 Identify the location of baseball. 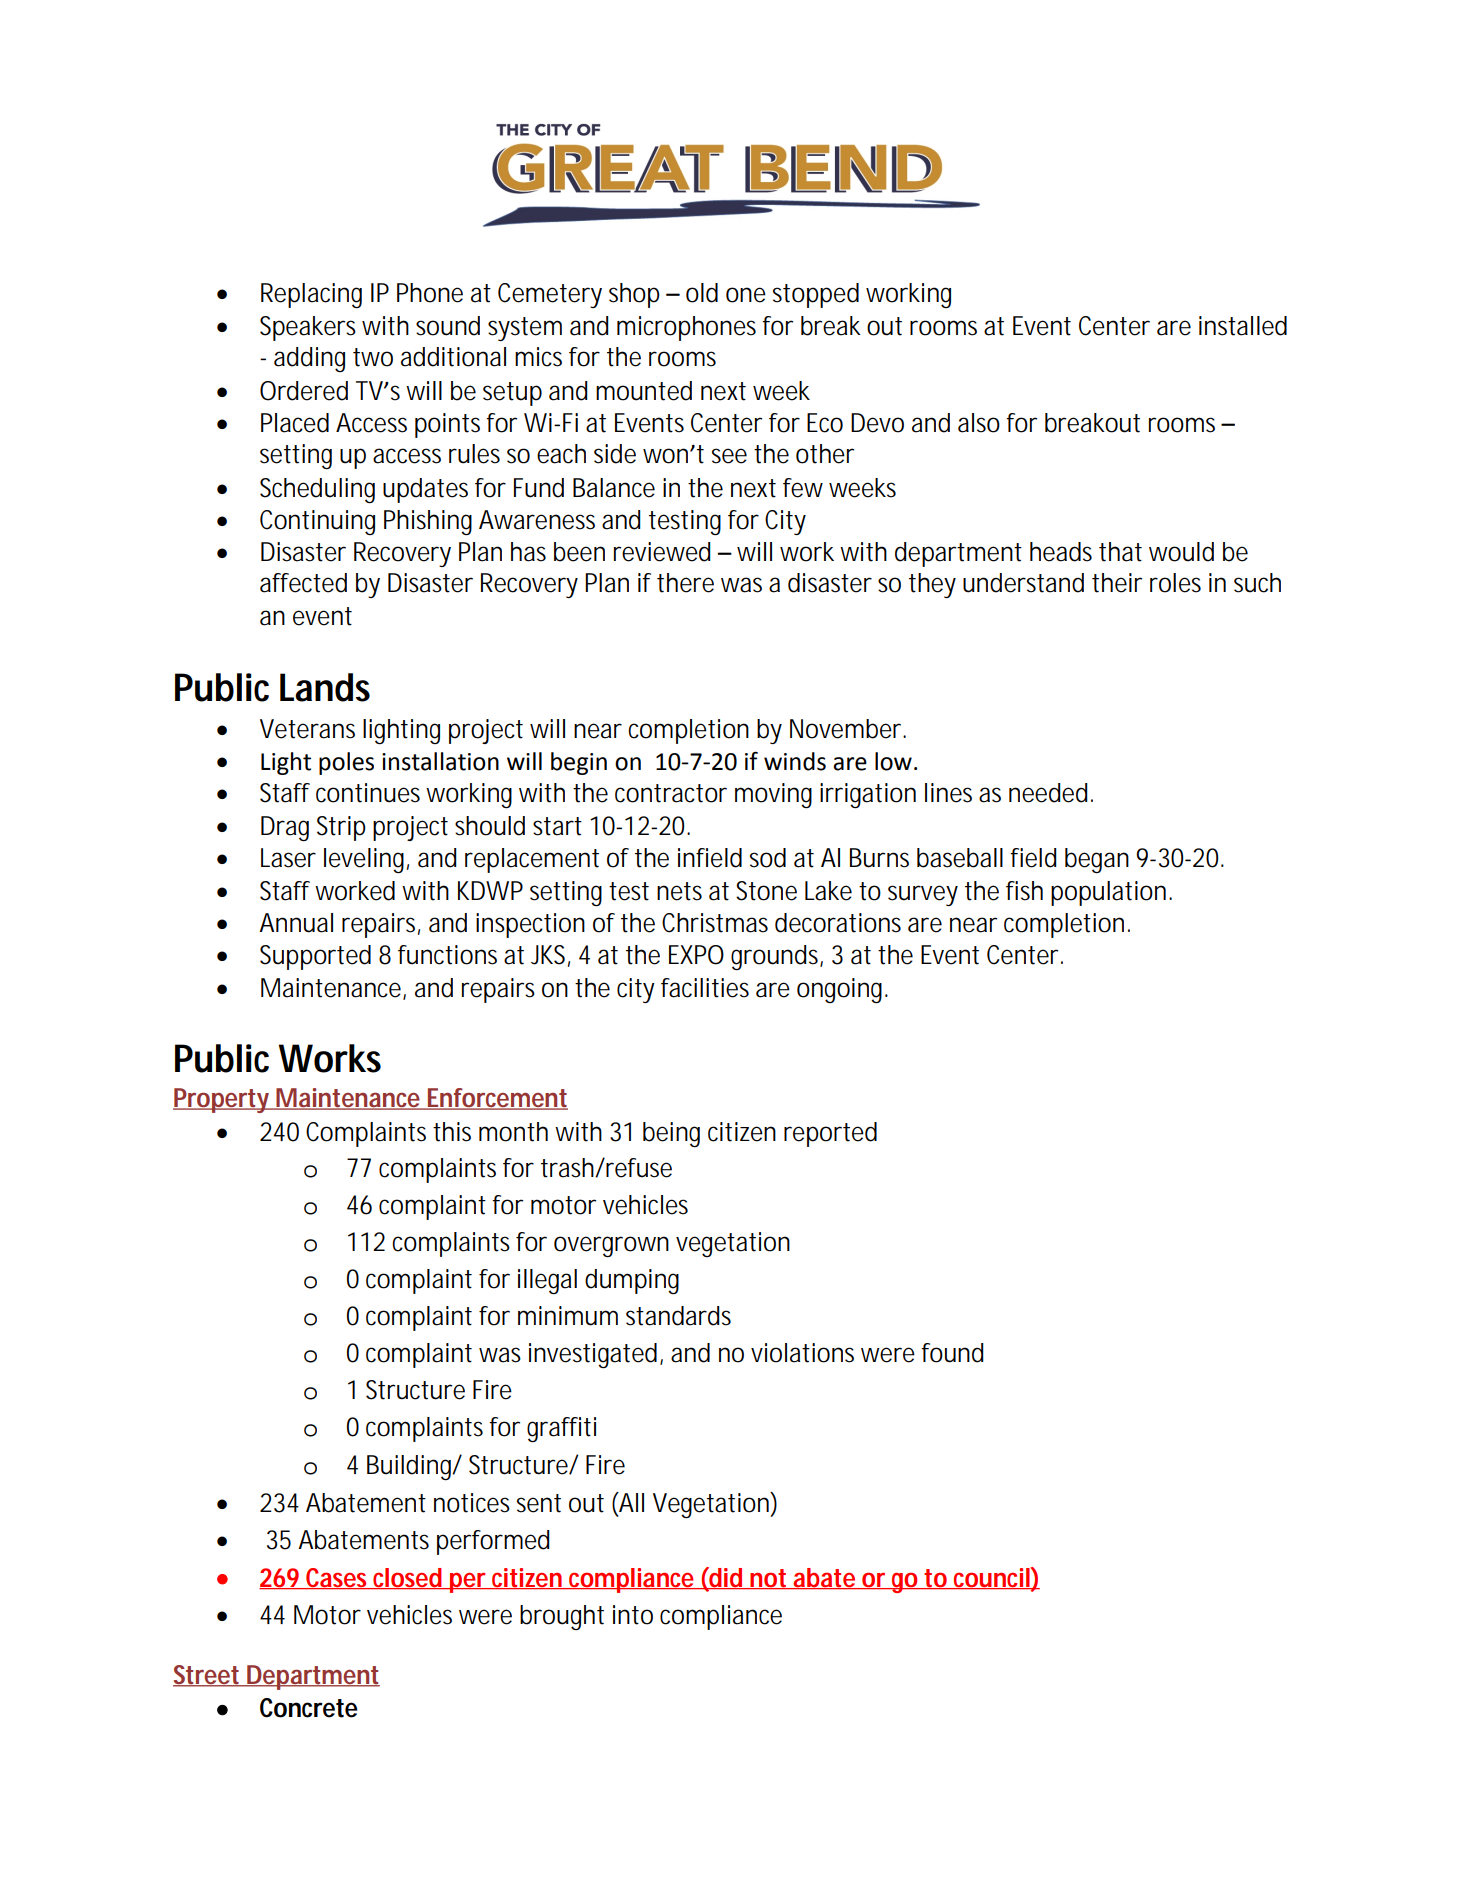
(960, 858).
